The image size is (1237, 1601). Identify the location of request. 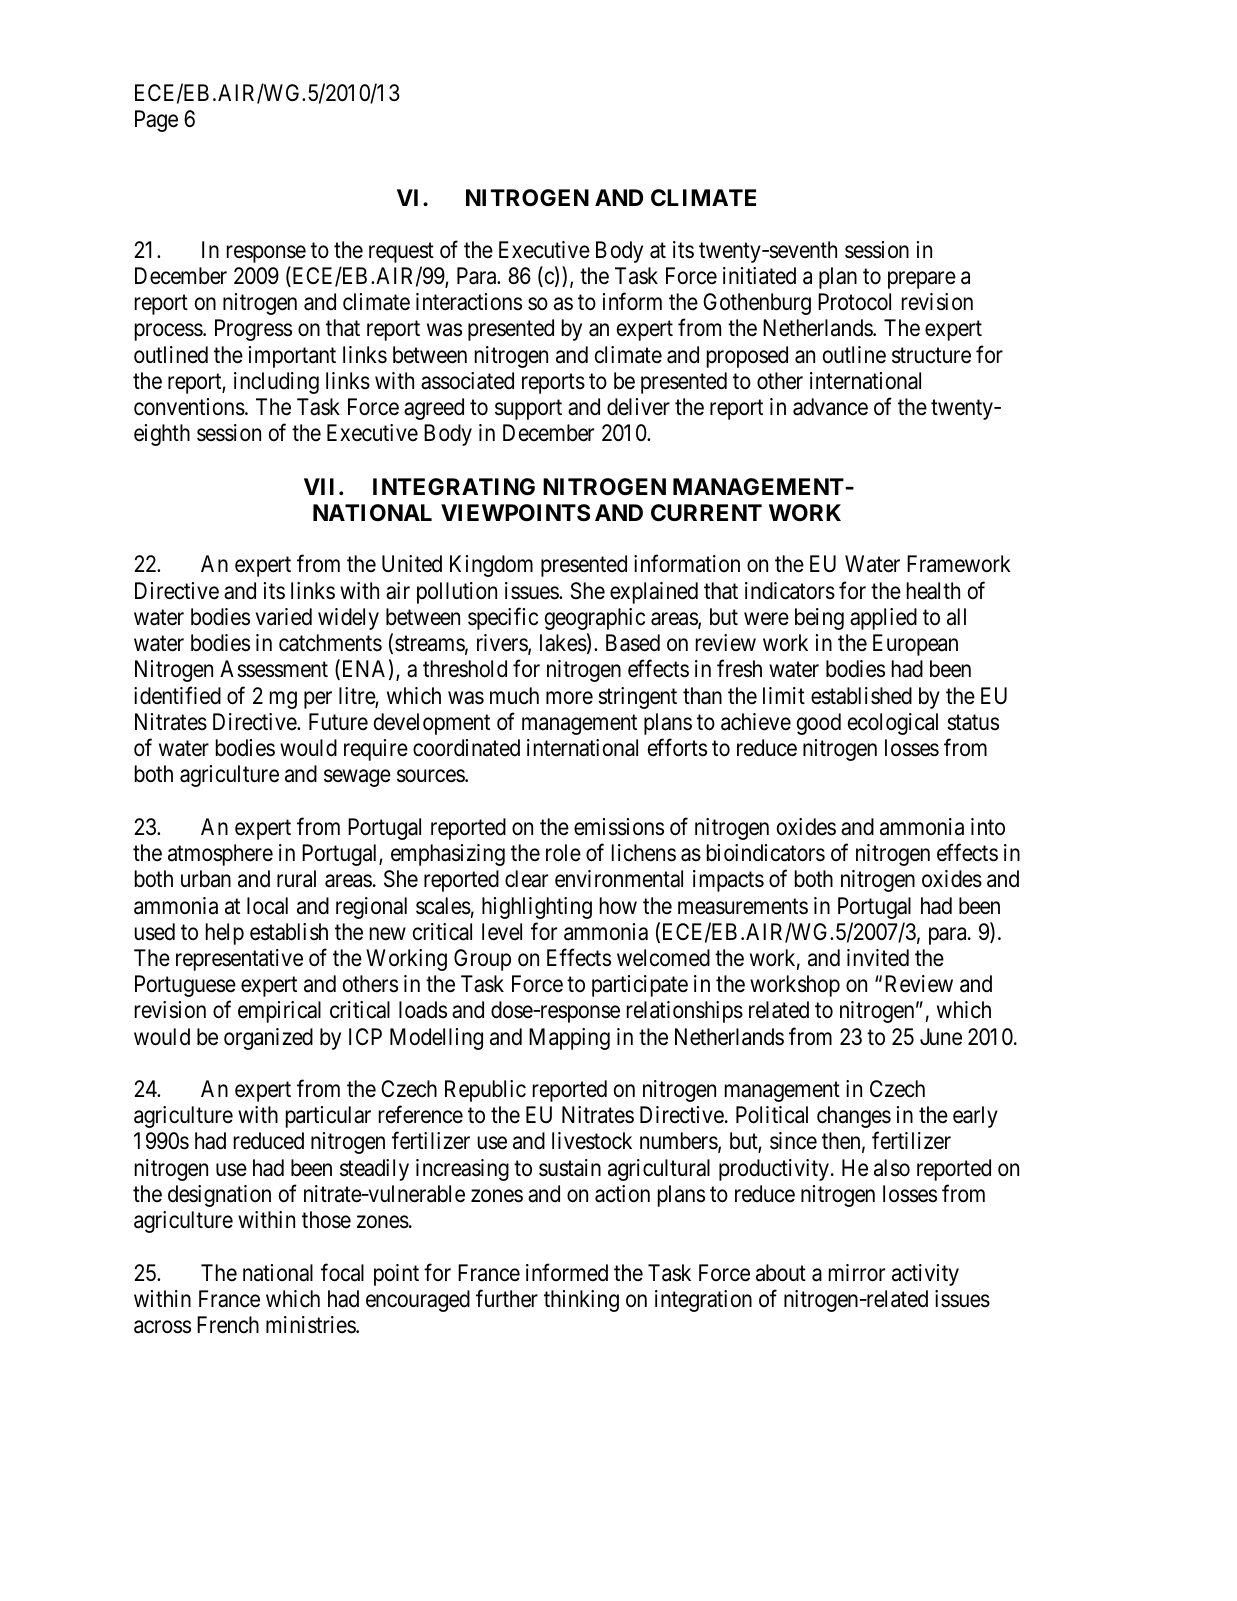
(401, 253).
